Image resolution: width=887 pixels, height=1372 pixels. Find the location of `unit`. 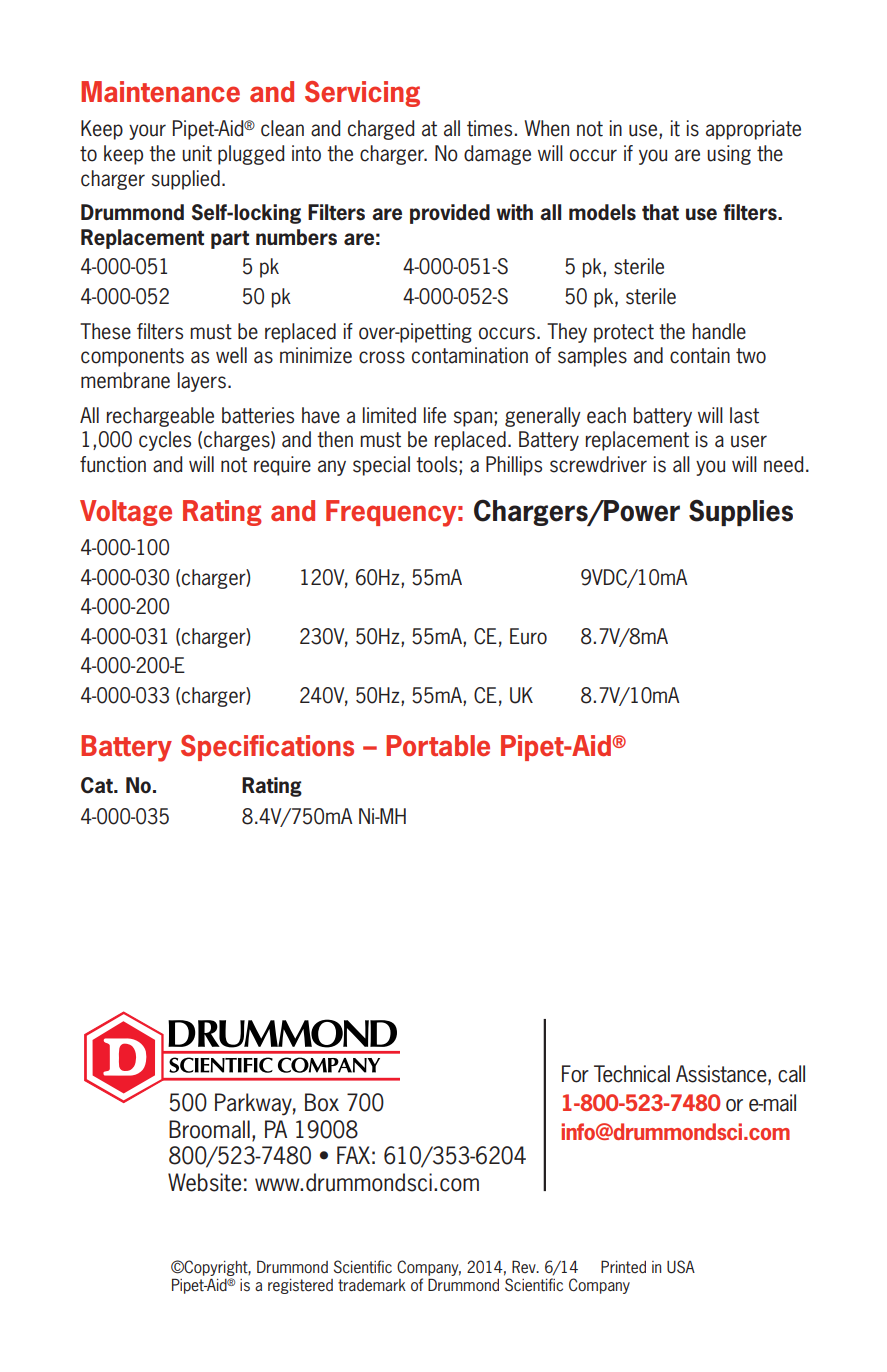

unit is located at coordinates (197, 153).
